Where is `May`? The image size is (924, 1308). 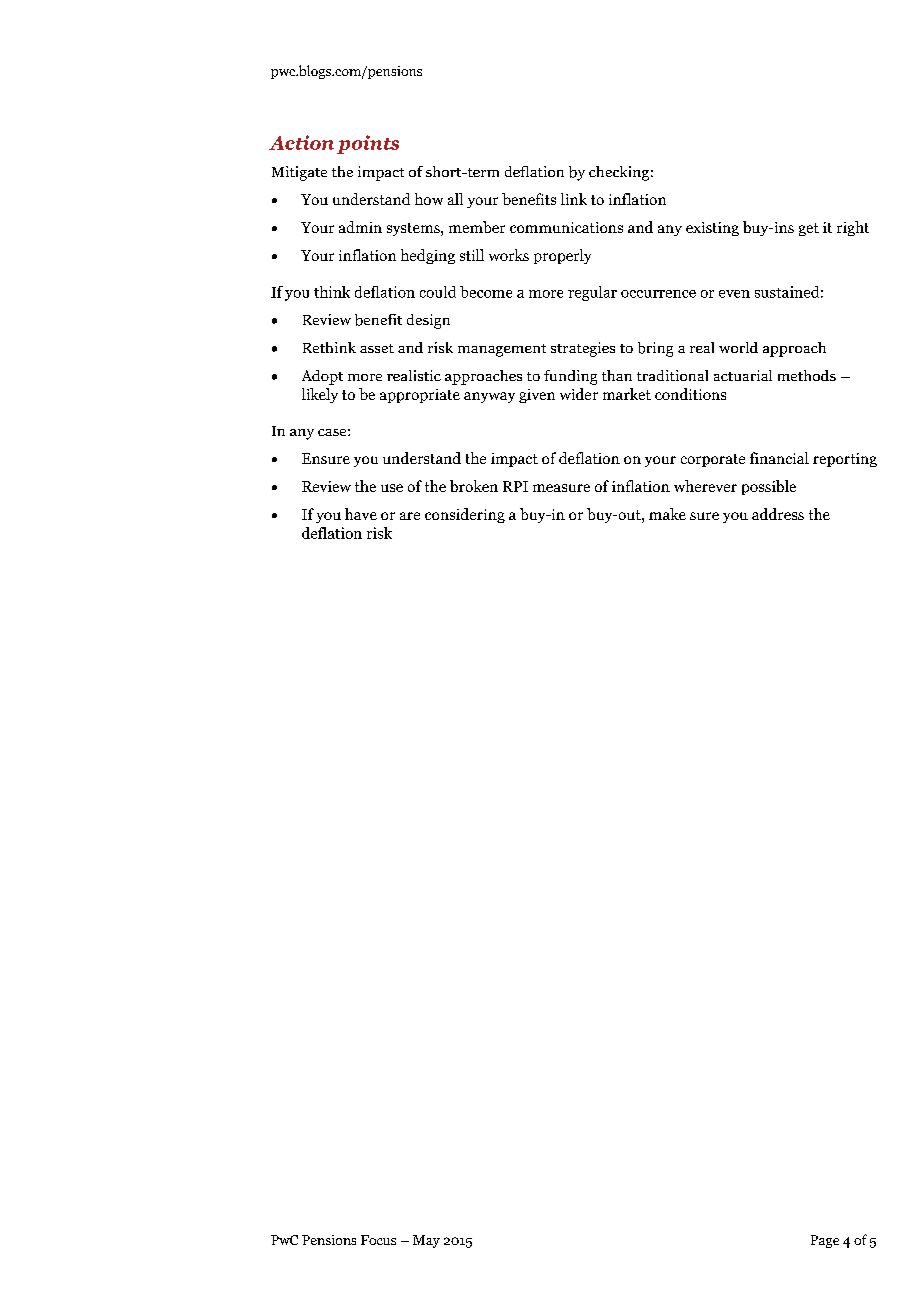 May is located at coordinates (426, 1241).
